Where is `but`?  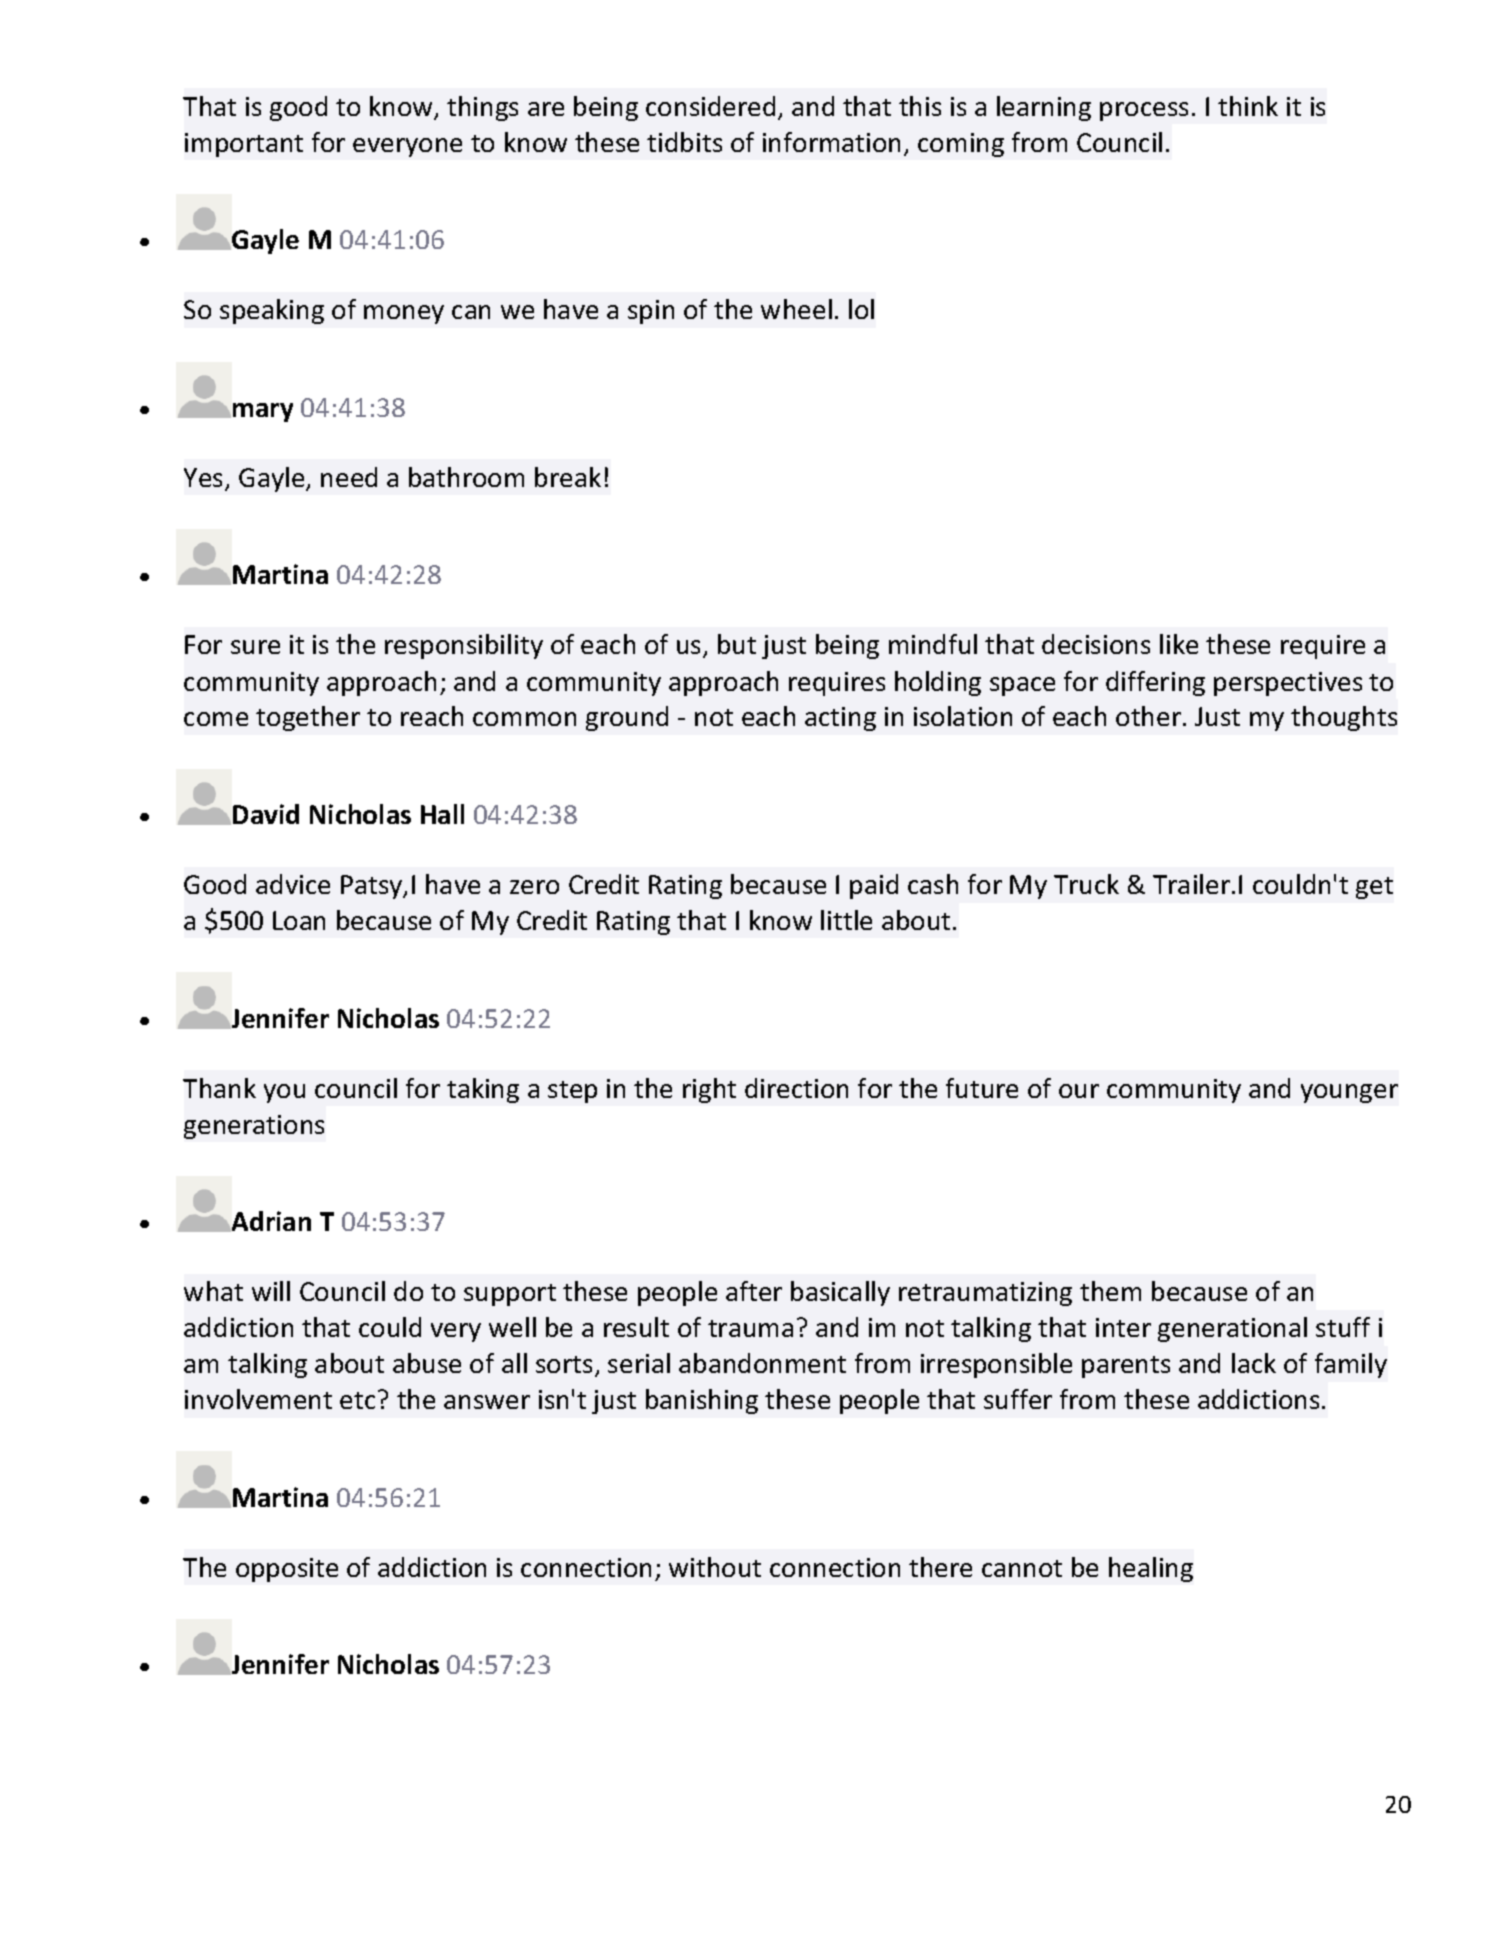
but is located at coordinates (737, 644).
